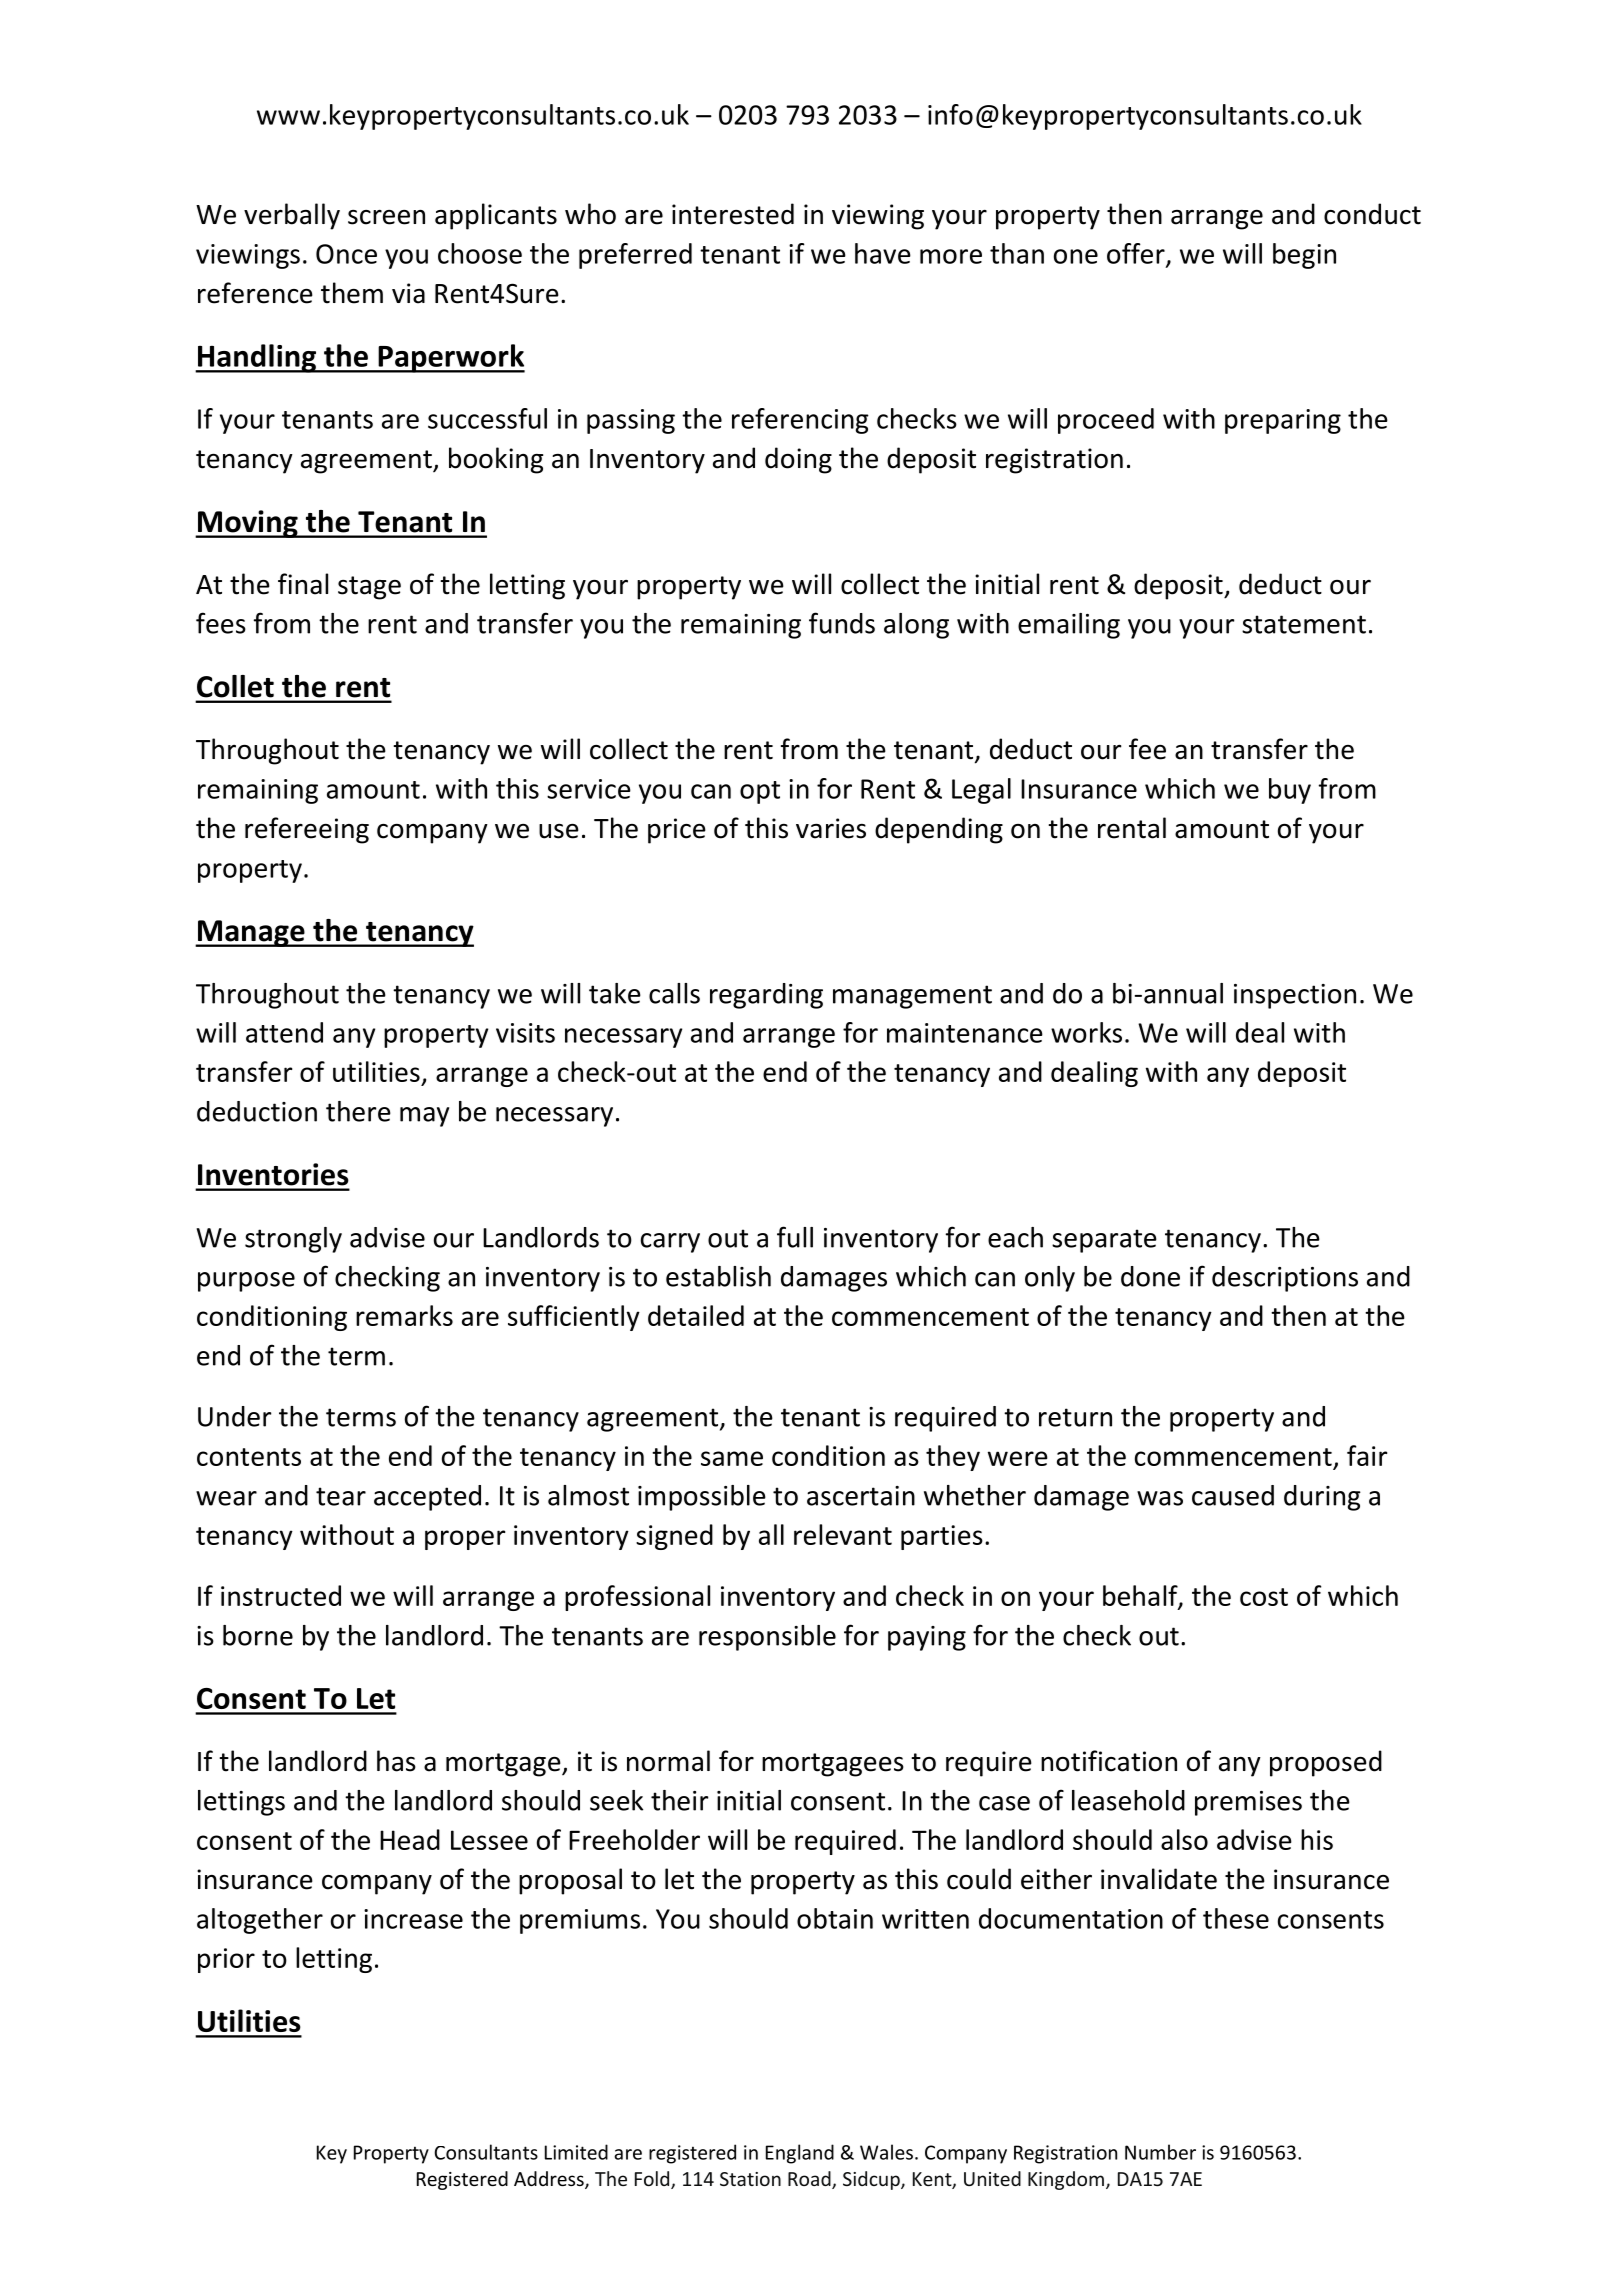  Describe the element at coordinates (883, 253) in the screenshot. I see `have` at that location.
